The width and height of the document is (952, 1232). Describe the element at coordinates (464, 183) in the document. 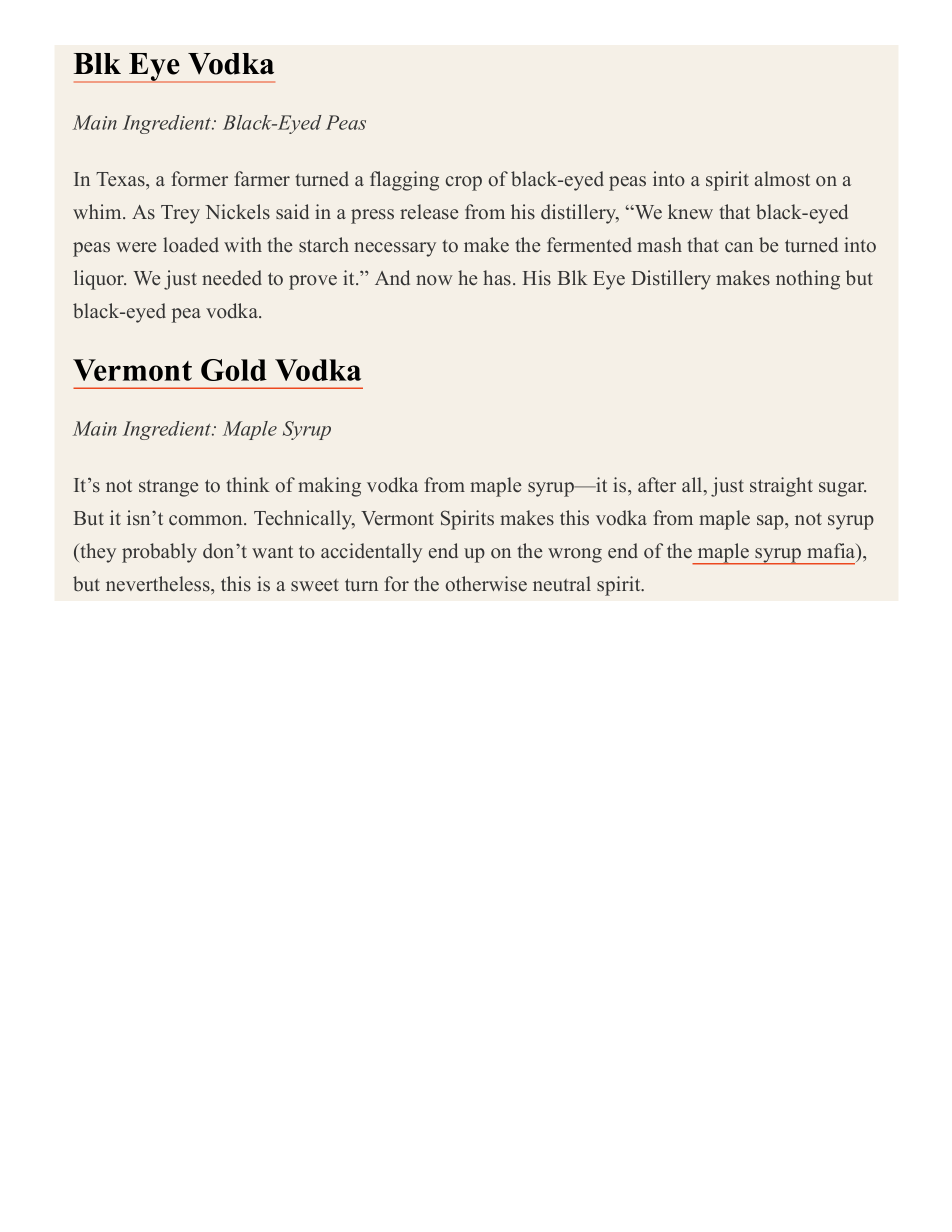

I see `crop` at that location.
